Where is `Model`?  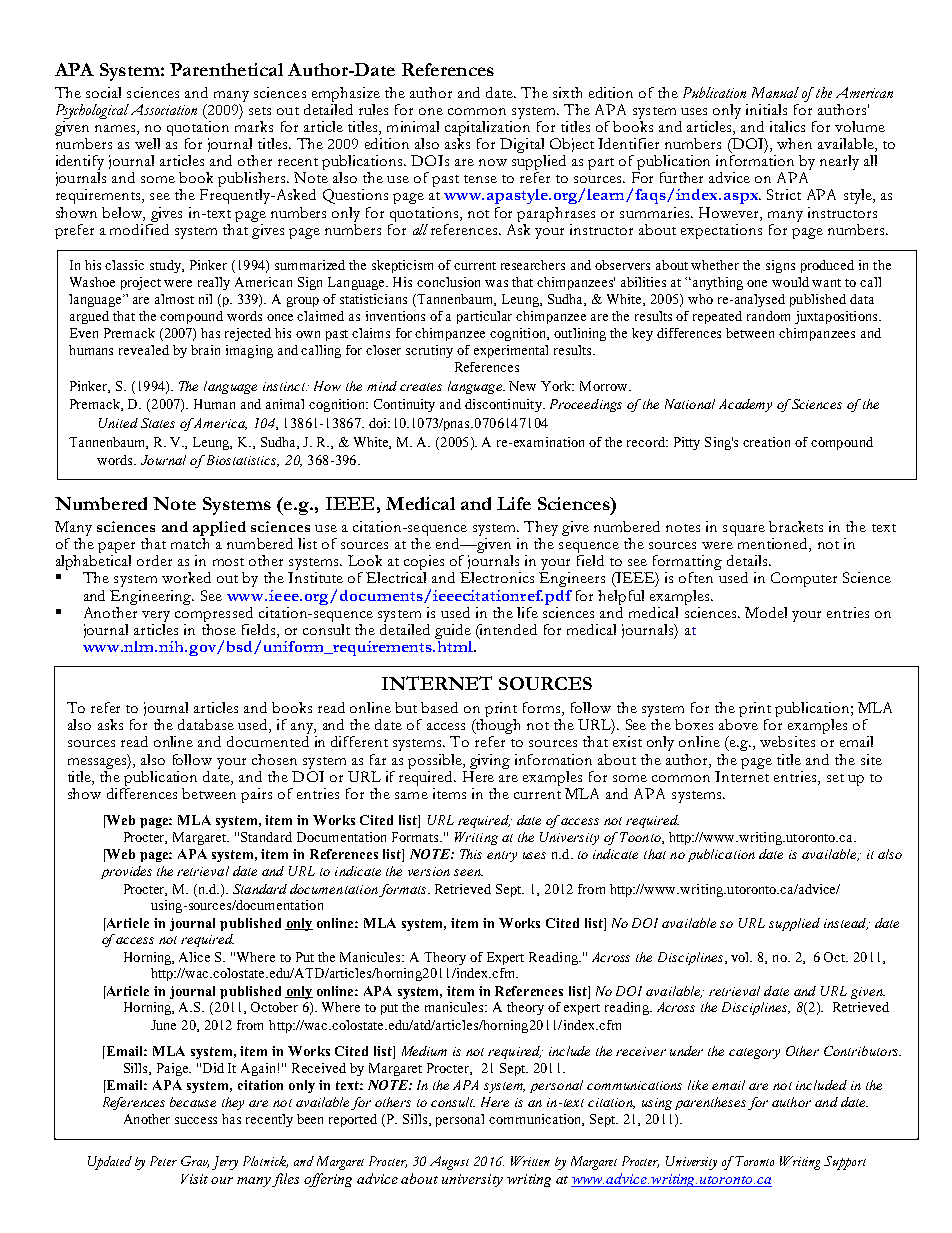
Model is located at coordinates (766, 612).
